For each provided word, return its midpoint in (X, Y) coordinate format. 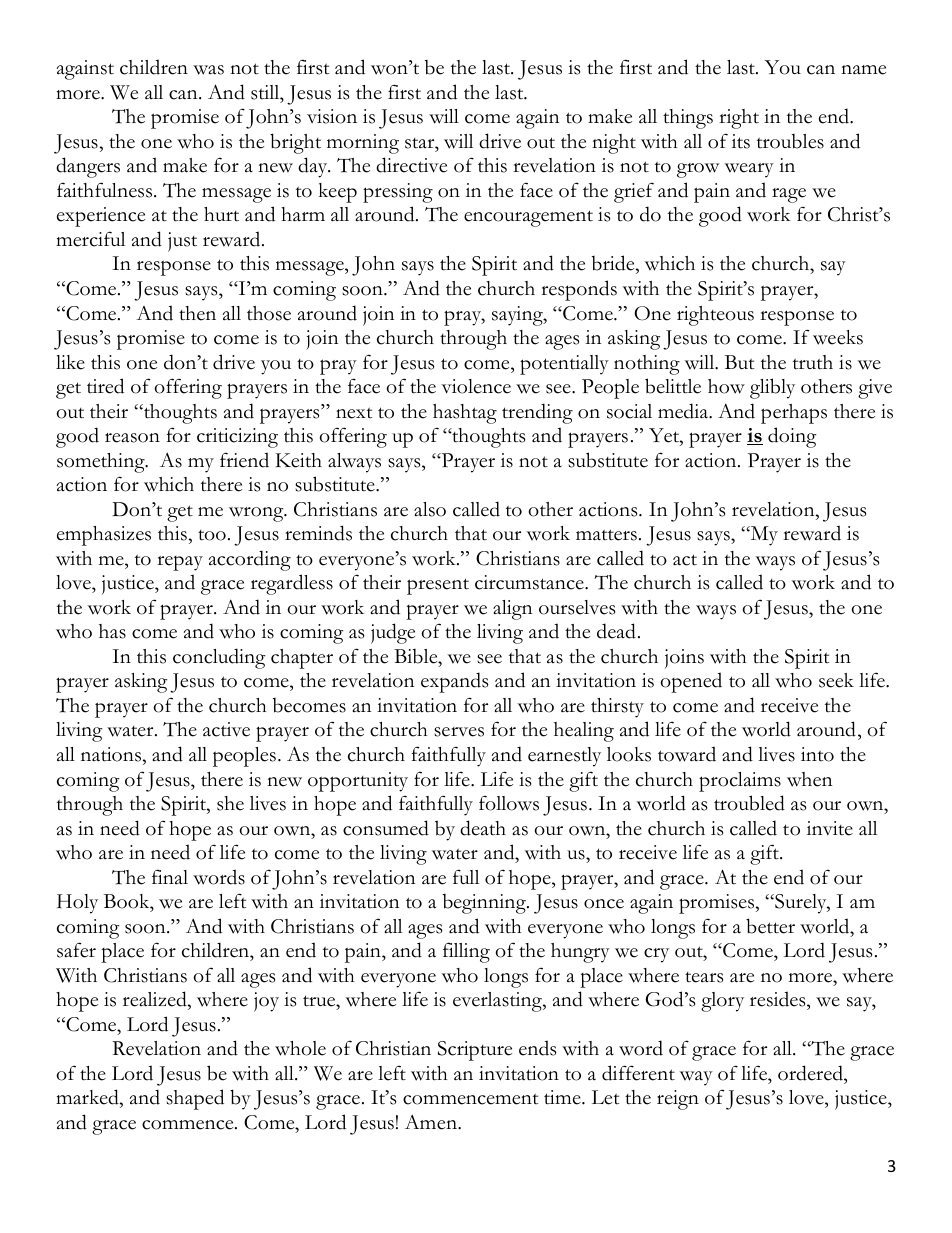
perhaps (794, 414)
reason (132, 438)
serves (459, 732)
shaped (195, 1099)
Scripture (475, 1051)
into (817, 754)
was (208, 70)
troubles (790, 141)
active (226, 729)
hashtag (465, 414)
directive (411, 165)
